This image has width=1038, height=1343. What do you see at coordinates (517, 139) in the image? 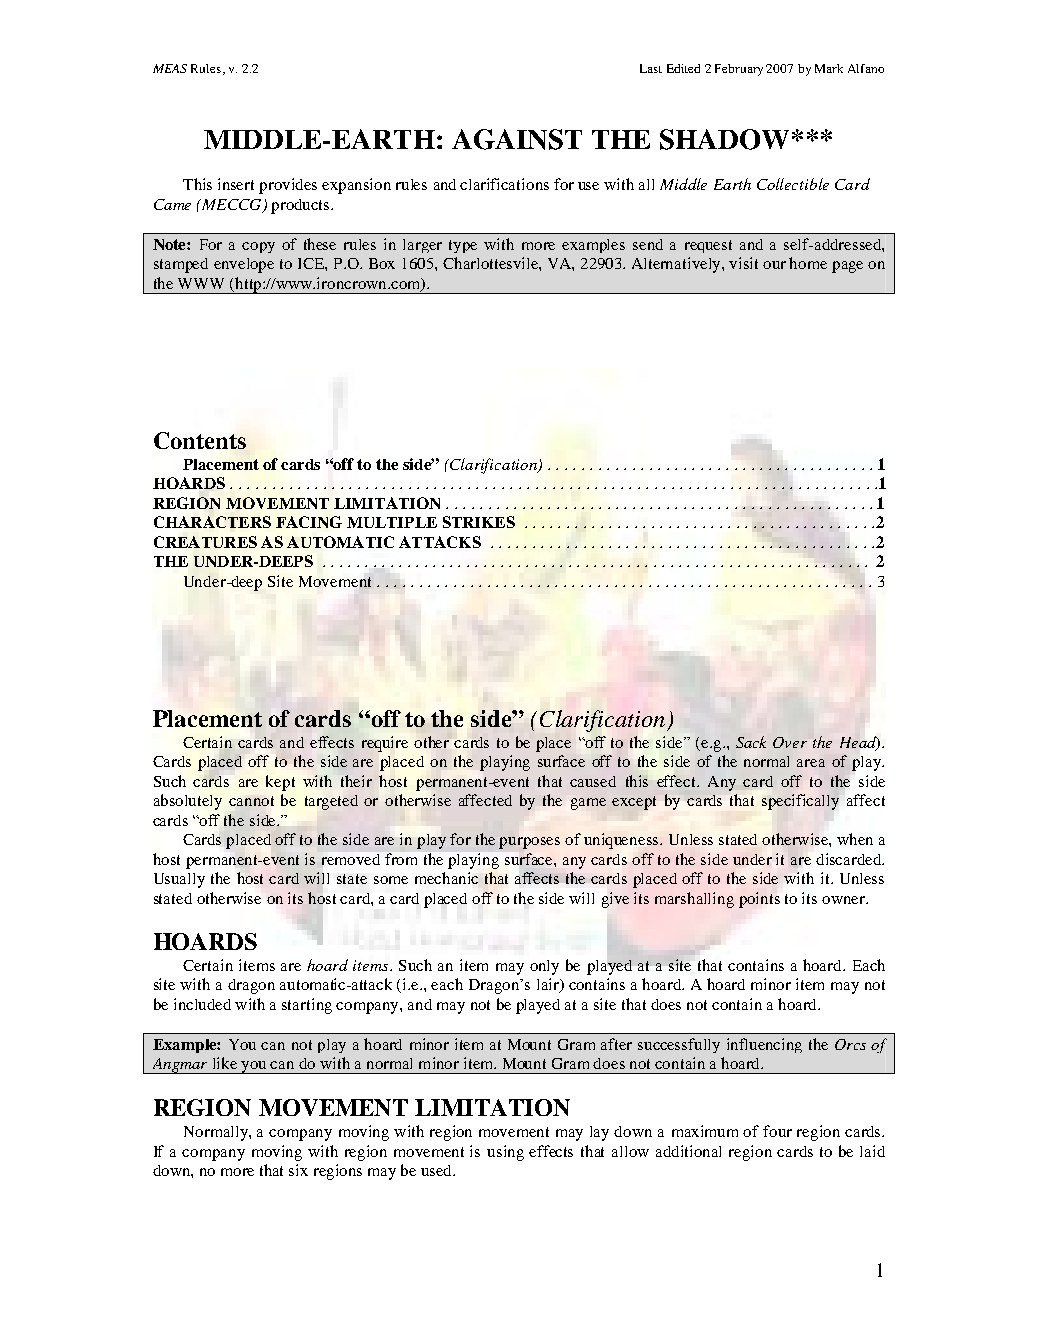
I see `AGAINST` at bounding box center [517, 139].
